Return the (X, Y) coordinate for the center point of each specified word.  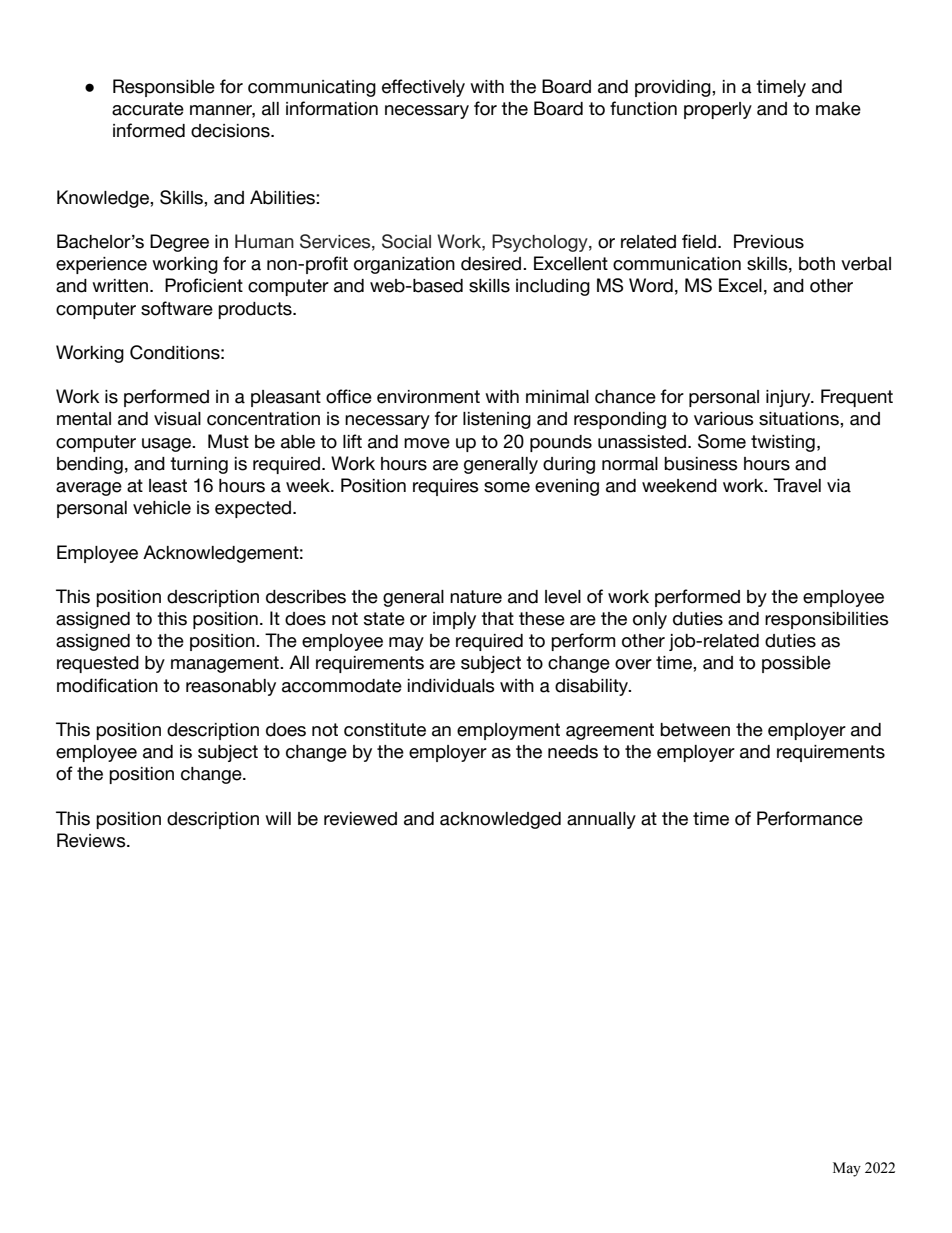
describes (306, 597)
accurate (148, 109)
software (177, 308)
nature (476, 597)
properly (718, 110)
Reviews (92, 840)
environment (428, 397)
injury (789, 398)
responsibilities (827, 620)
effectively (423, 88)
